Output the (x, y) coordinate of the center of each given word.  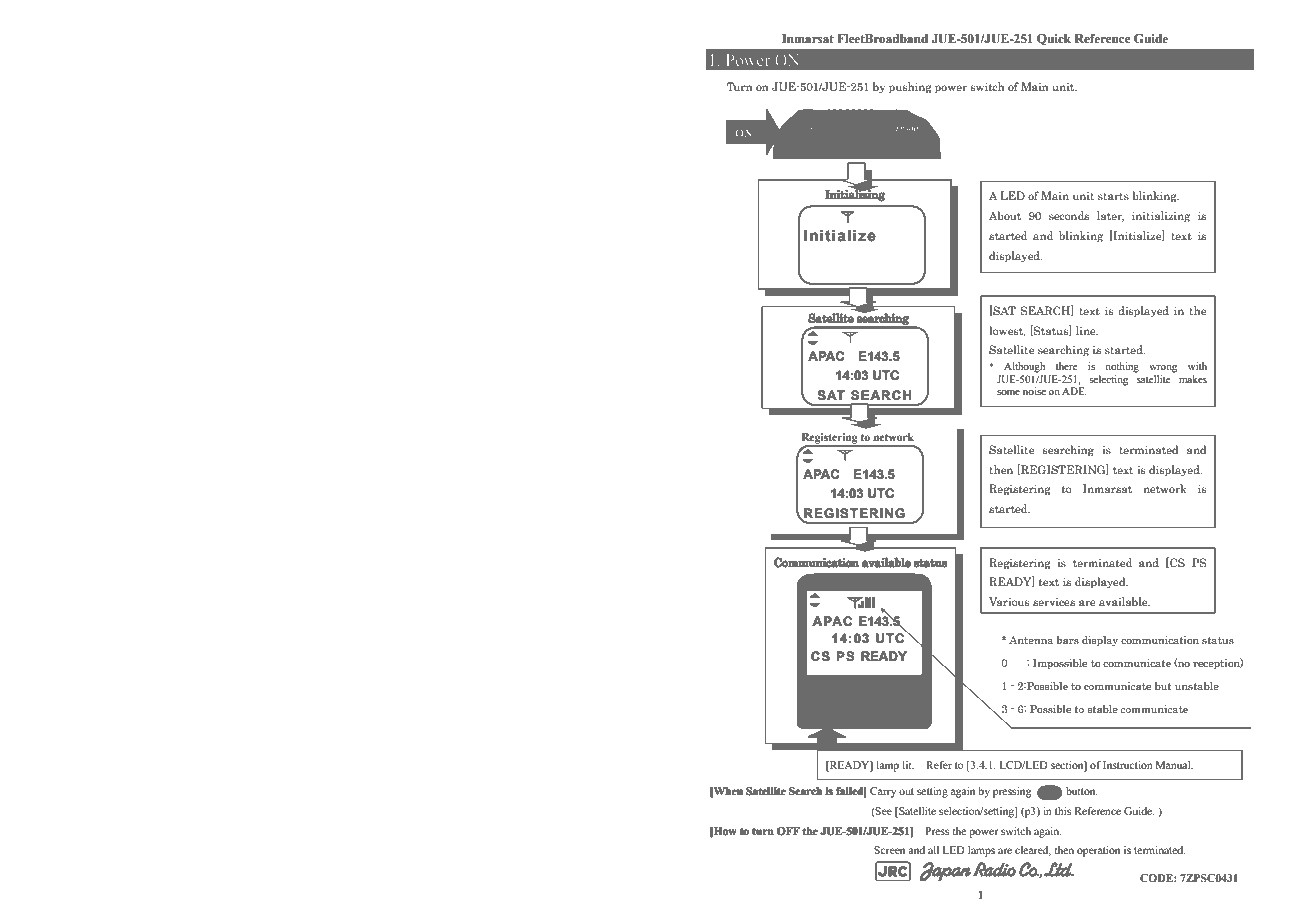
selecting (1108, 380)
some (1008, 392)
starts (1113, 196)
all (933, 850)
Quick (1054, 39)
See (883, 811)
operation (1098, 851)
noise (1034, 391)
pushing (910, 87)
